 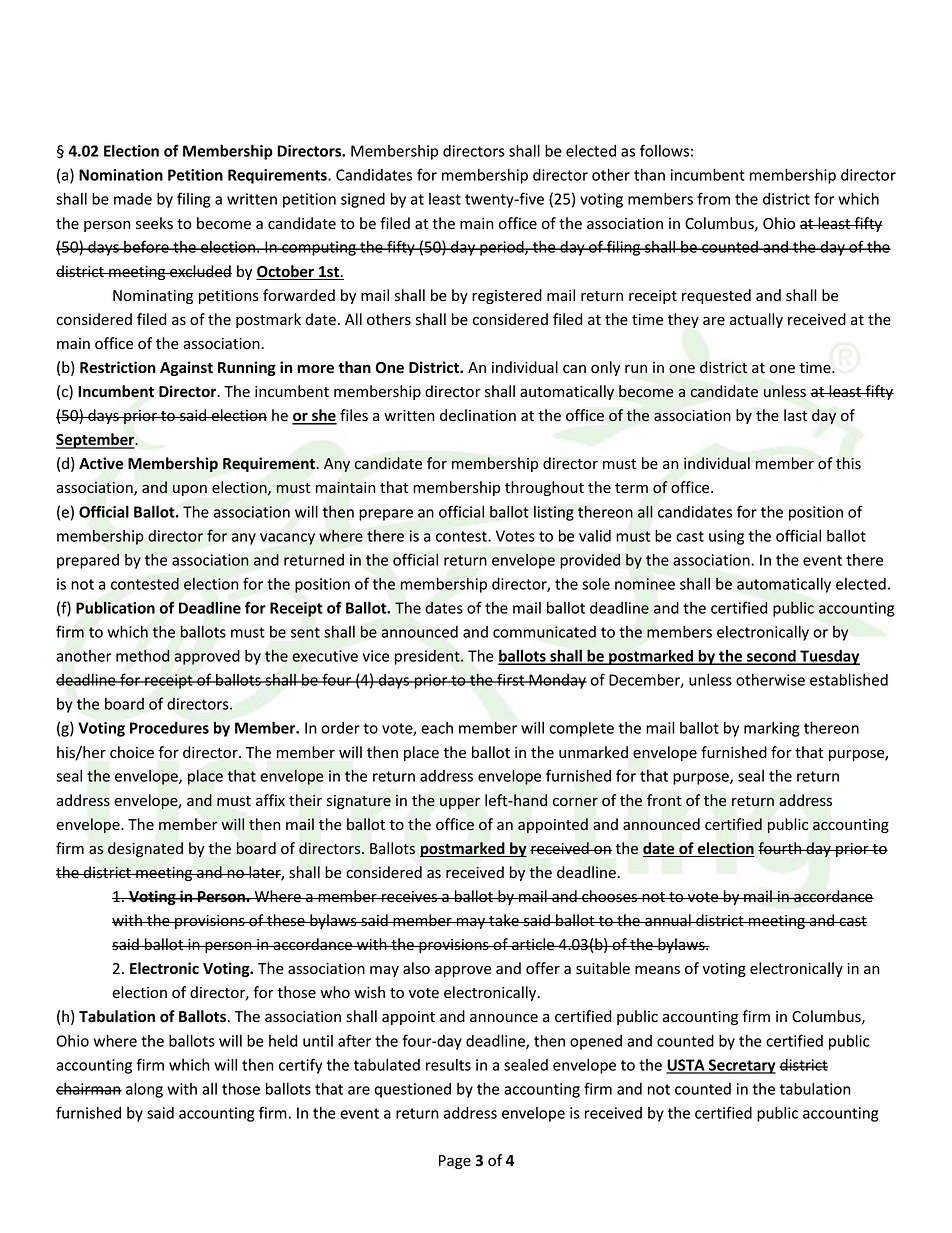 I want to click on Secretary, so click(x=741, y=1066).
